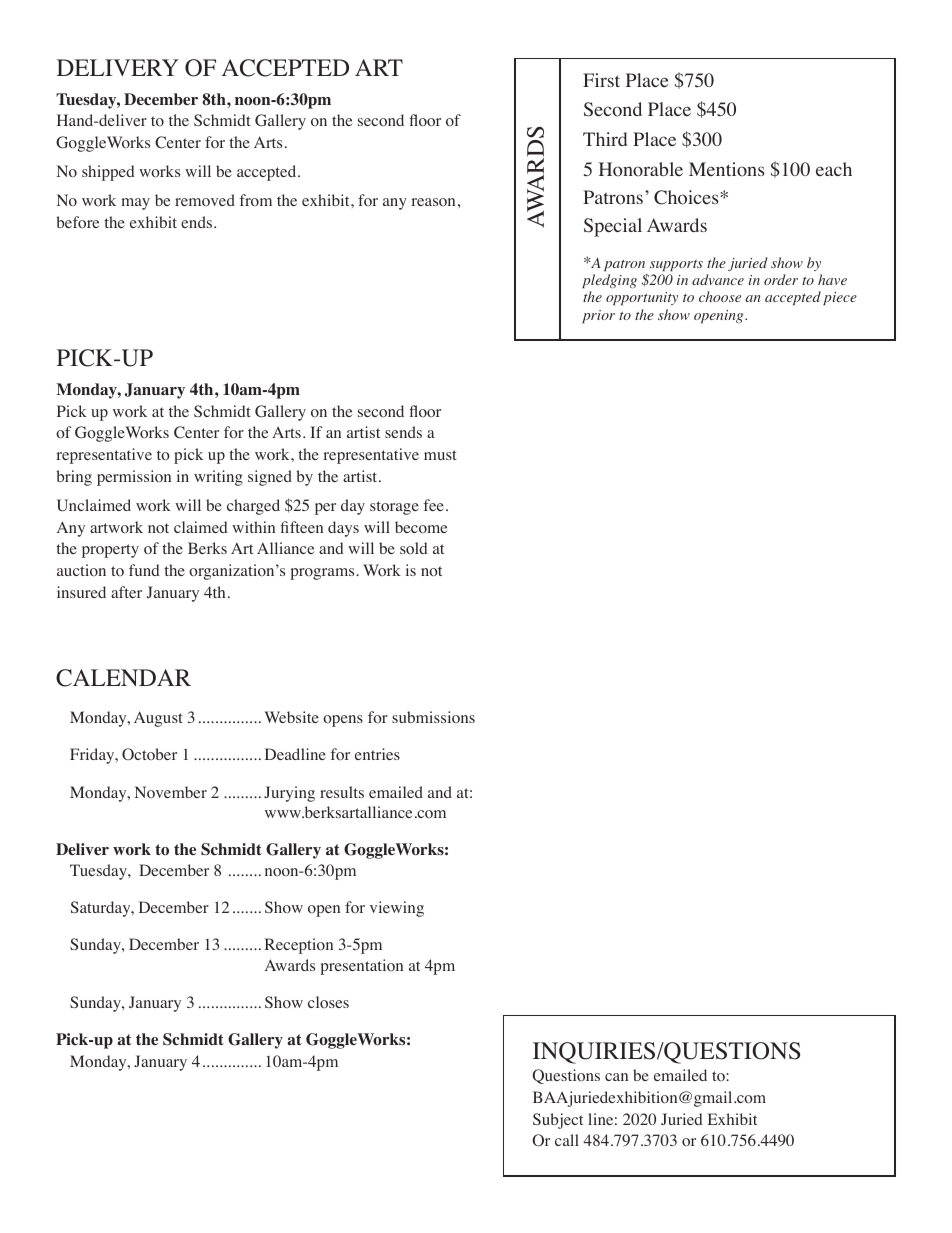  Describe the element at coordinates (126, 592) in the image. I see `after` at that location.
